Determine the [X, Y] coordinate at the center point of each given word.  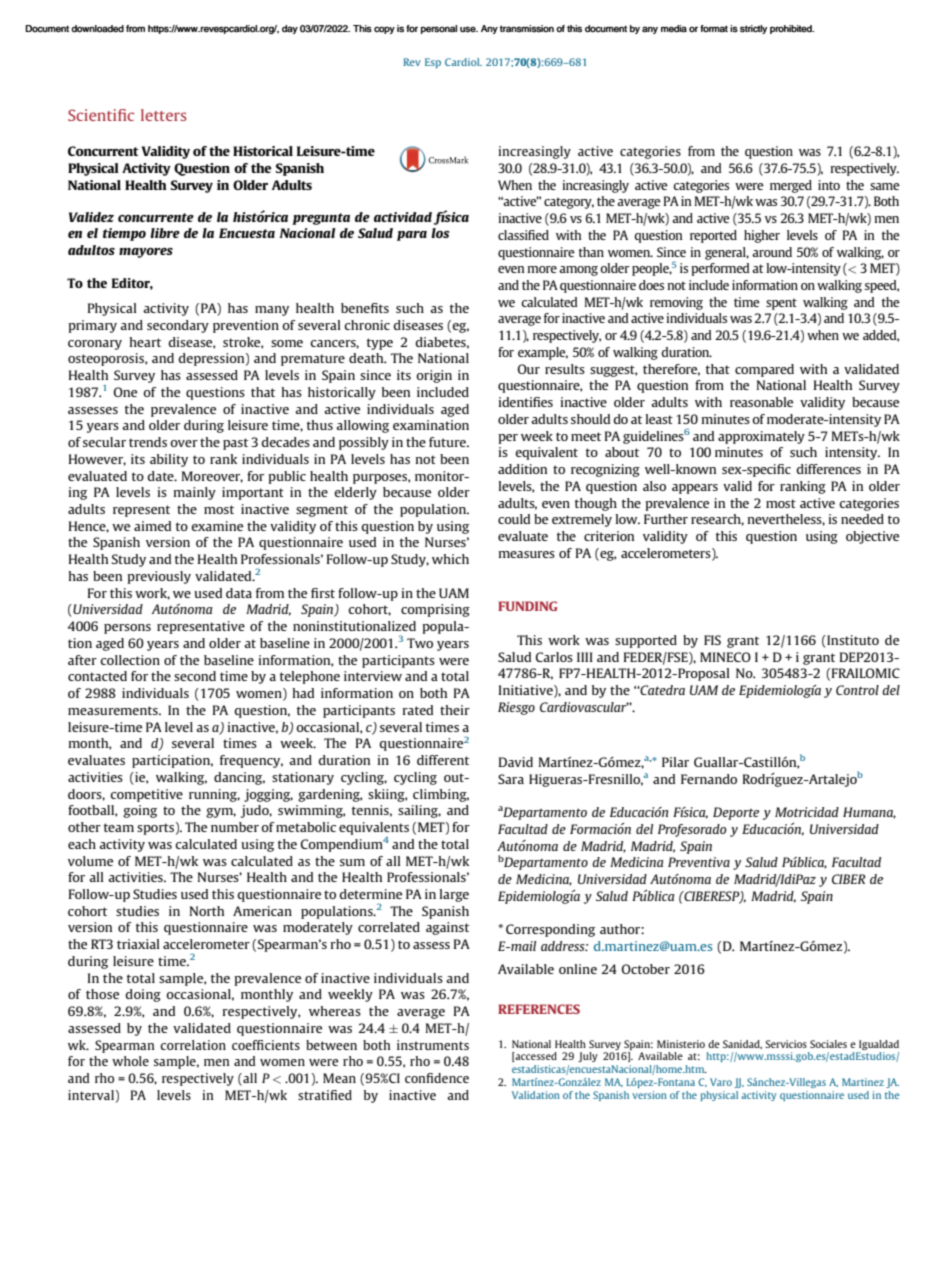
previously [159, 577]
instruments [433, 1045]
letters [164, 115]
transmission [527, 29]
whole [130, 1061]
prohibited [792, 29]
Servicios [786, 1044]
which [450, 559]
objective [872, 537]
